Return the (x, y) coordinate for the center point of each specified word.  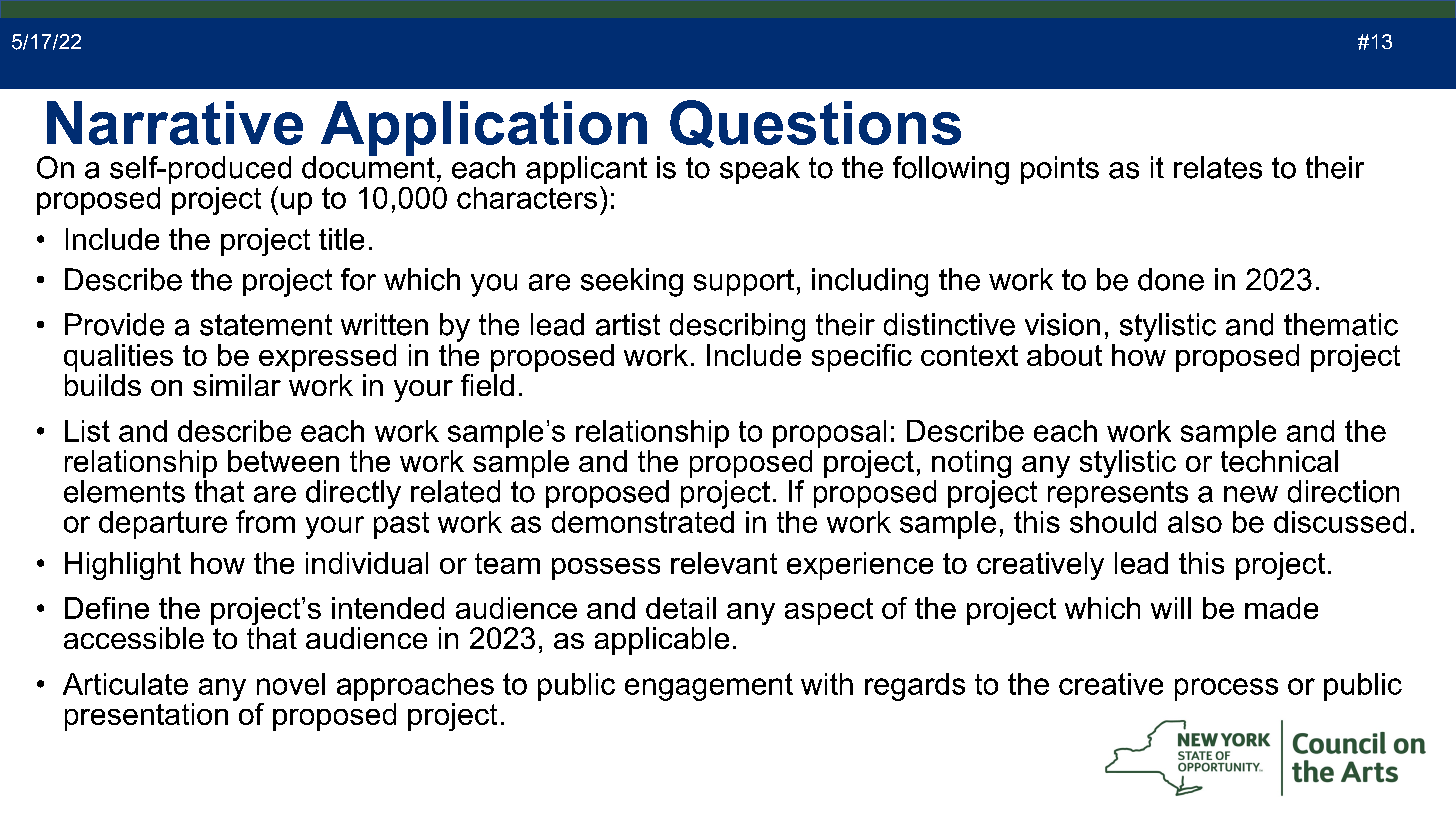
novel (291, 684)
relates (1218, 167)
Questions (815, 124)
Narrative (175, 123)
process (1226, 689)
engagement (709, 687)
